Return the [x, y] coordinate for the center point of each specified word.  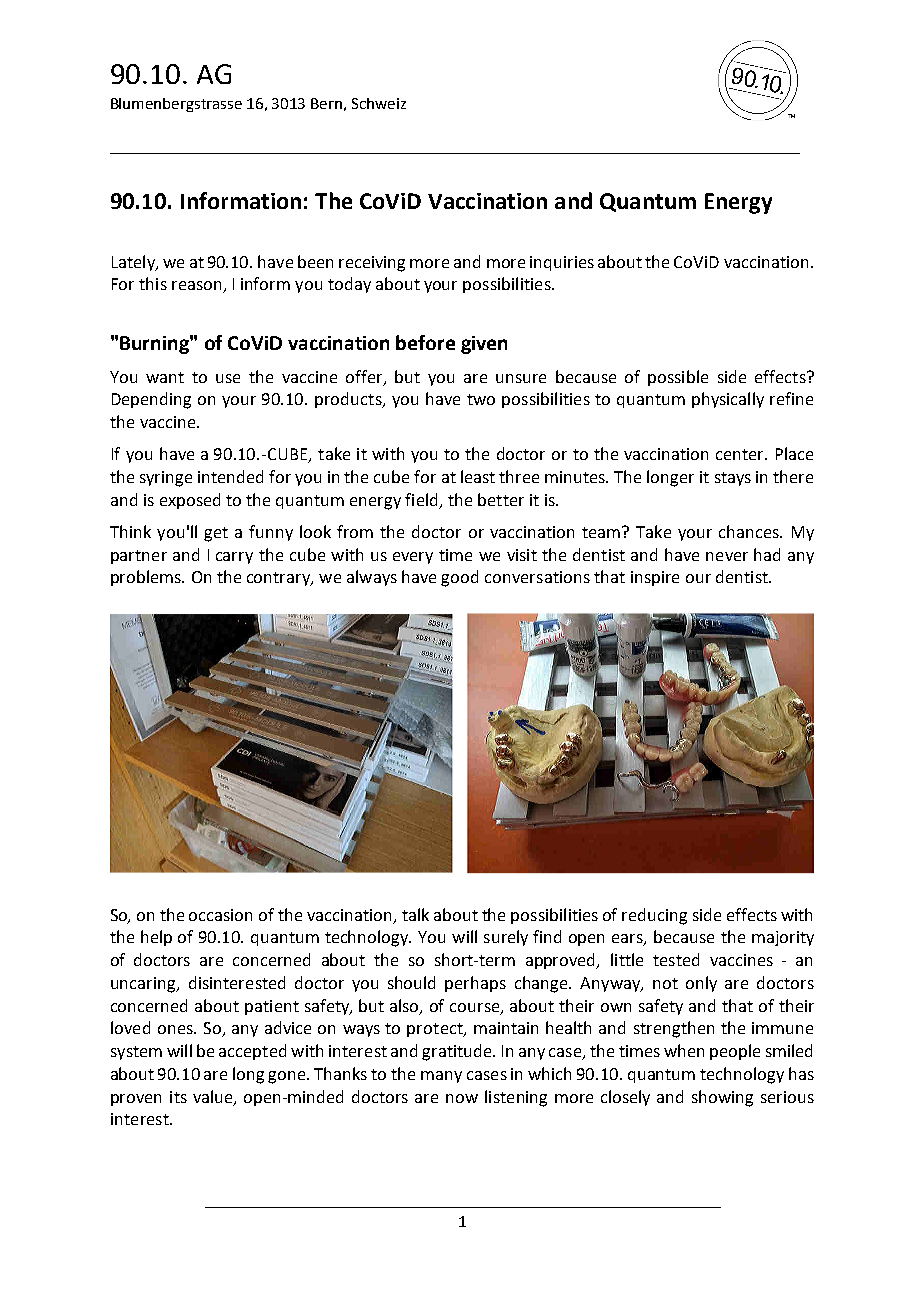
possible [678, 378]
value [214, 1097]
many [441, 1077]
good [459, 578]
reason [198, 287]
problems [147, 578]
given [484, 345]
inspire [655, 578]
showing [722, 1098]
